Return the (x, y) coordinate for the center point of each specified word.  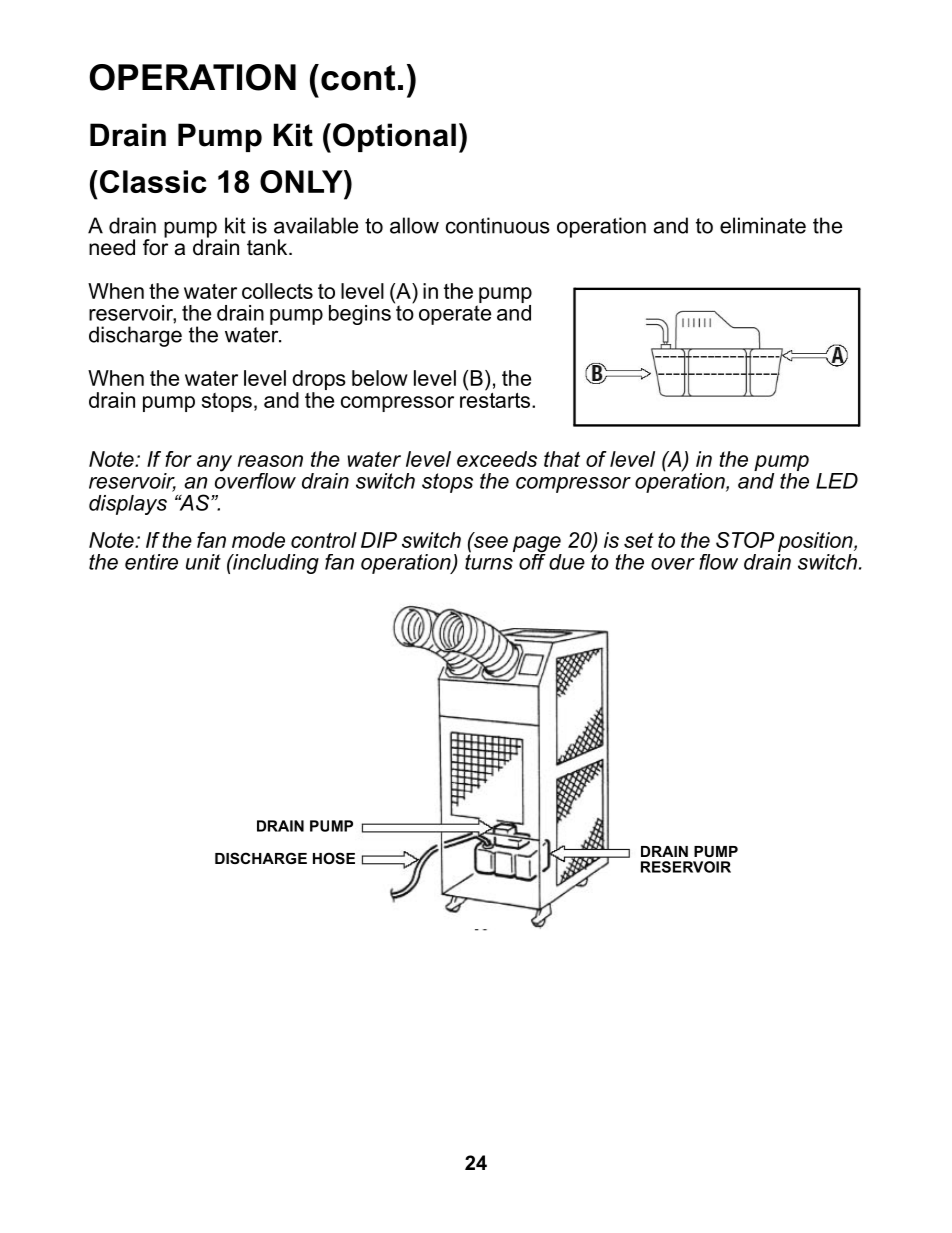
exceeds (497, 459)
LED (837, 481)
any (214, 463)
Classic (153, 181)
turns (489, 561)
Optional (394, 137)
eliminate (763, 225)
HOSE (334, 858)
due (567, 562)
